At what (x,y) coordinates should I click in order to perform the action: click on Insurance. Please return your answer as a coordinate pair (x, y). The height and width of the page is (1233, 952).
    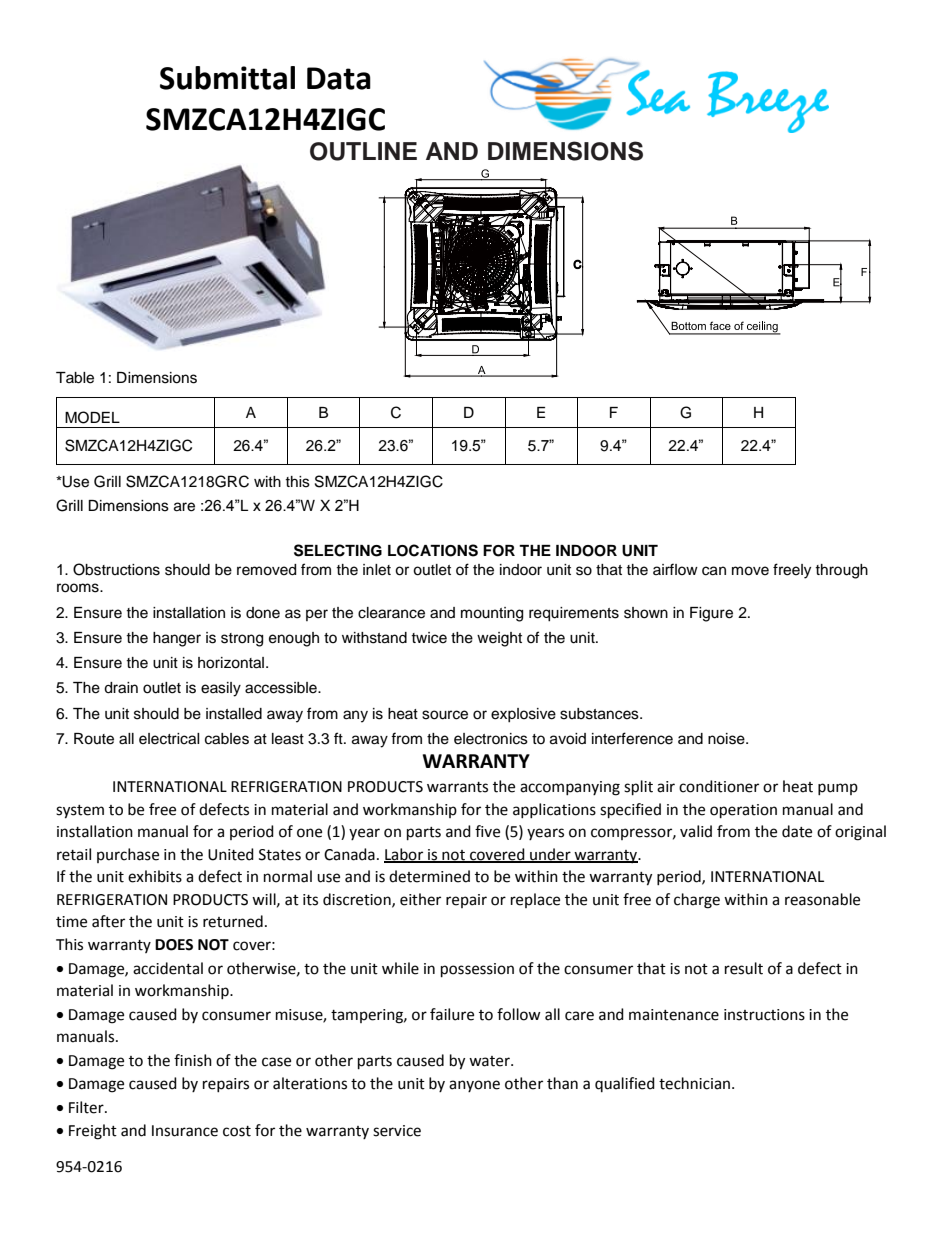
    Looking at the image, I should click on (185, 1131).
